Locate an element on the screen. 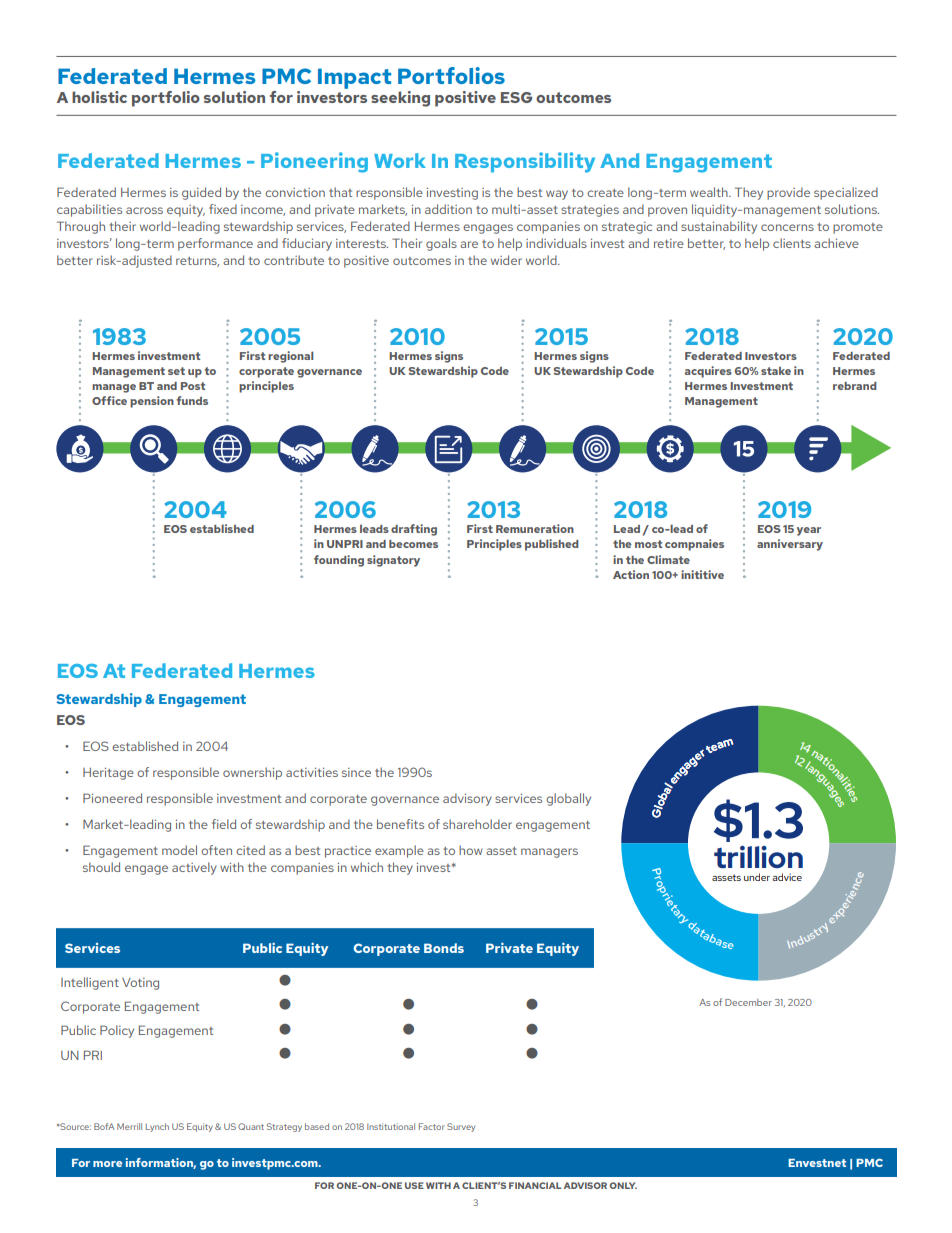 This screenshot has height=1233, width=952. founding is located at coordinates (339, 561).
